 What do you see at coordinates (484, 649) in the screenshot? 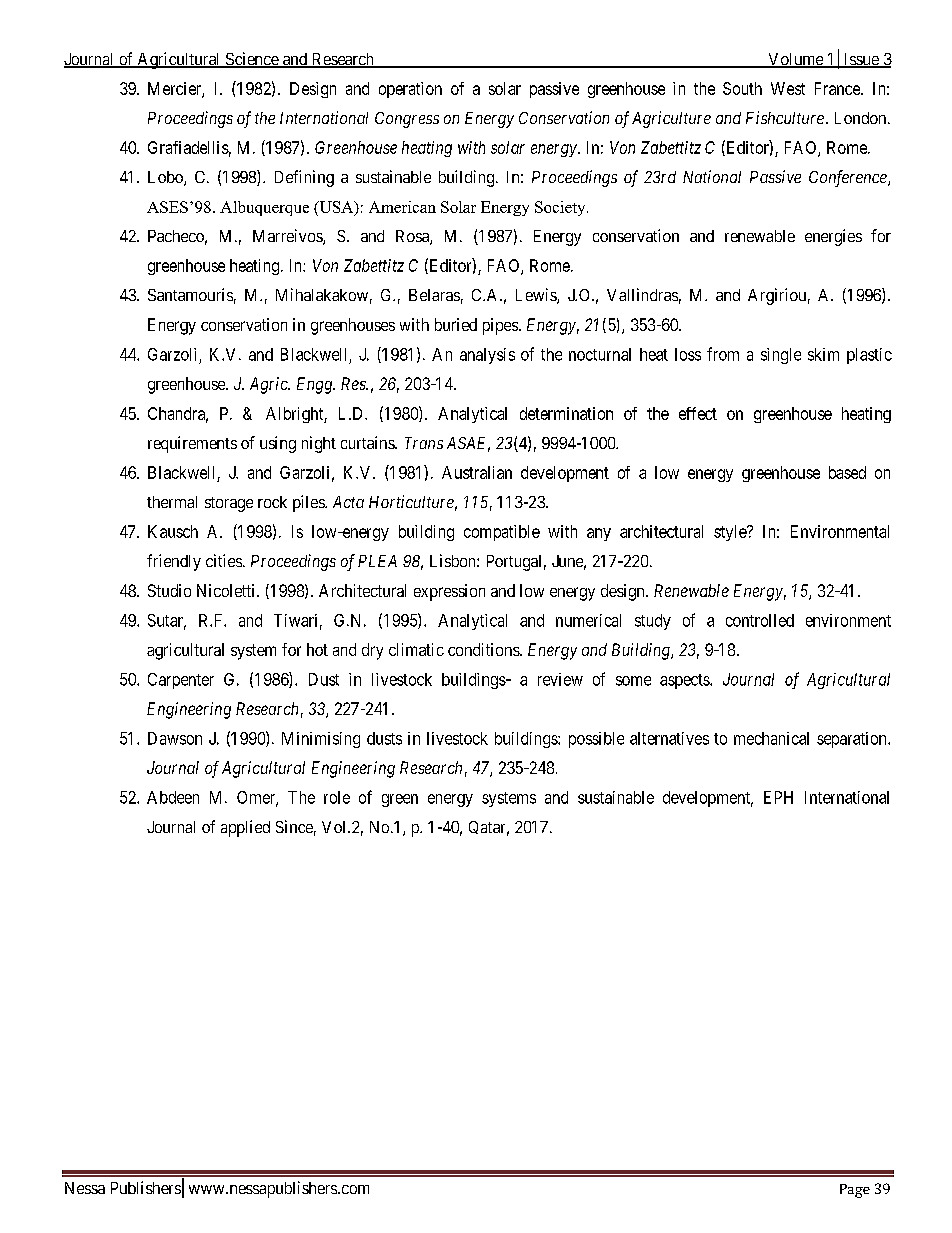
I see `conditions` at bounding box center [484, 649].
